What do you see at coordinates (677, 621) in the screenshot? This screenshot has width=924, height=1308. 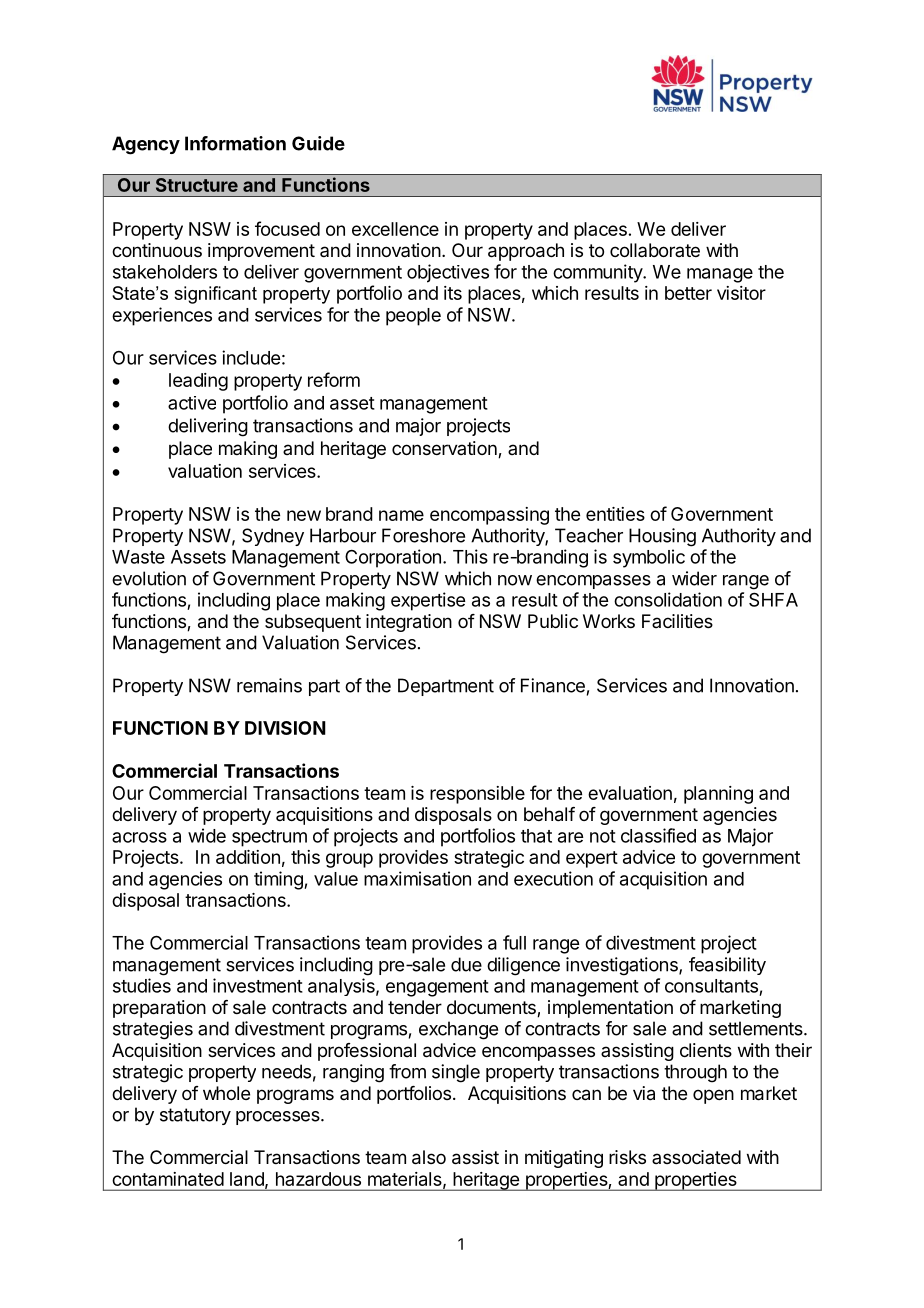 I see `Facilities` at bounding box center [677, 621].
